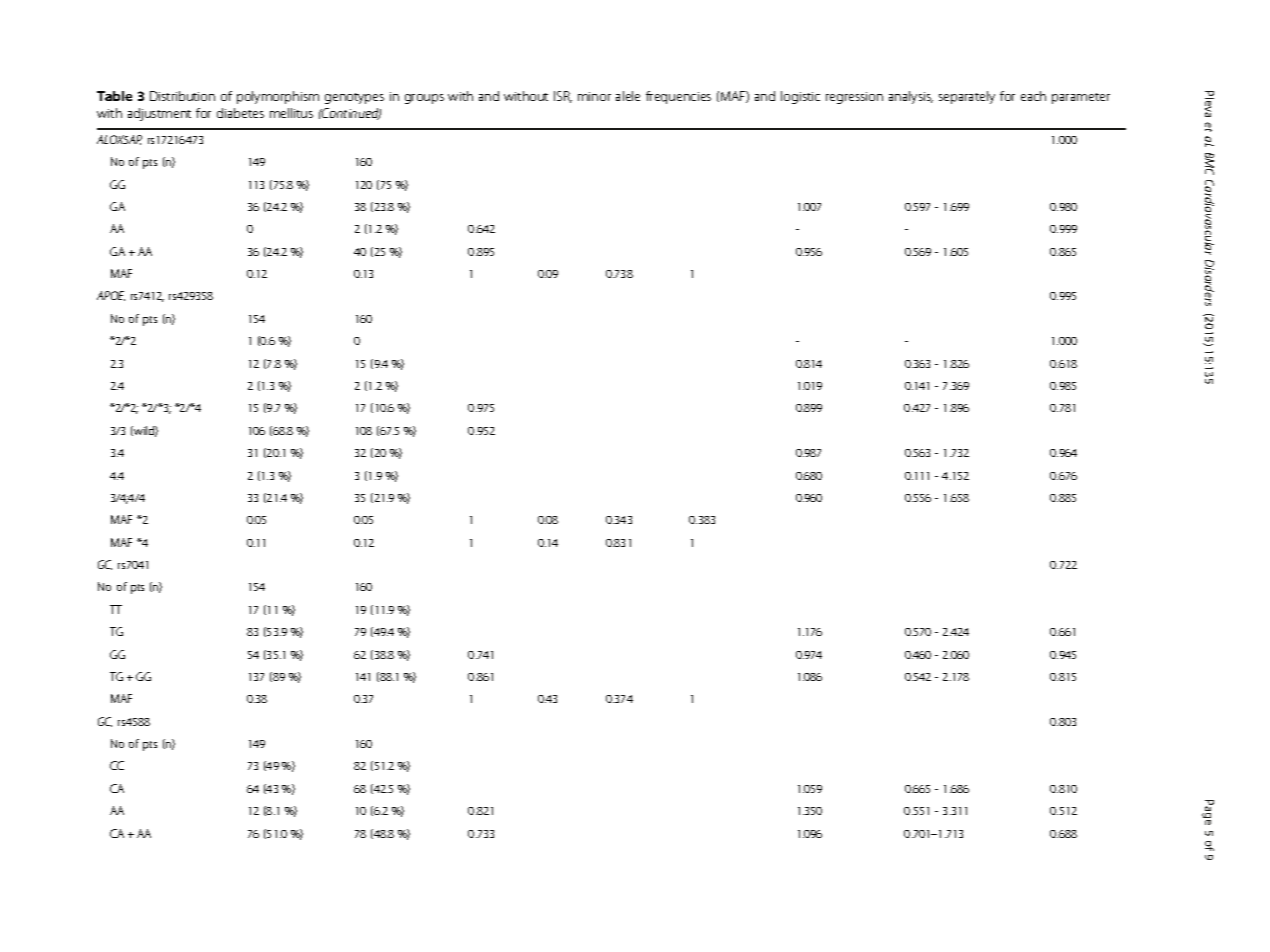 The image size is (1270, 952). I want to click on minor, so click(594, 96).
